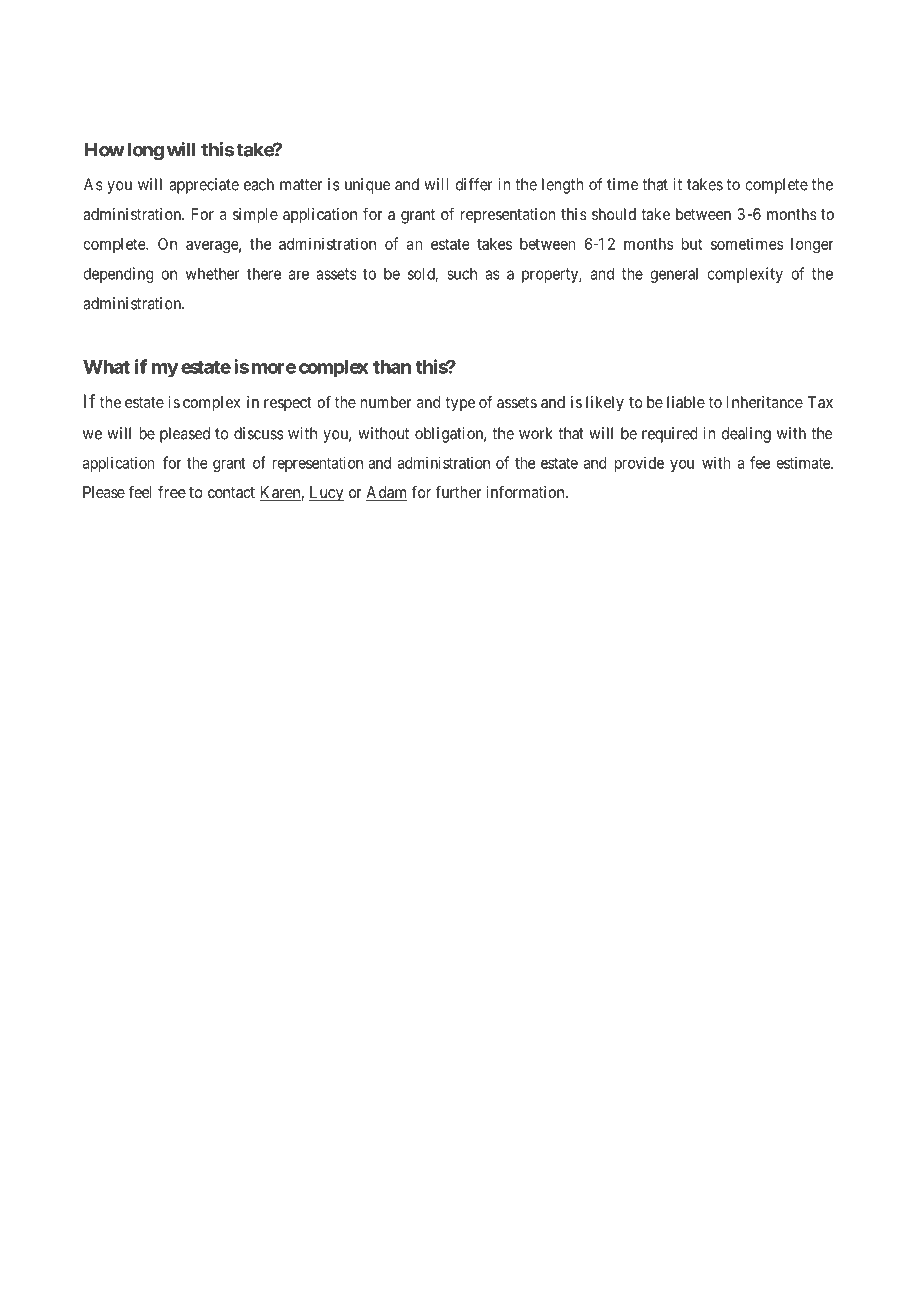 The width and height of the page is (924, 1305). I want to click on What, so click(106, 367).
